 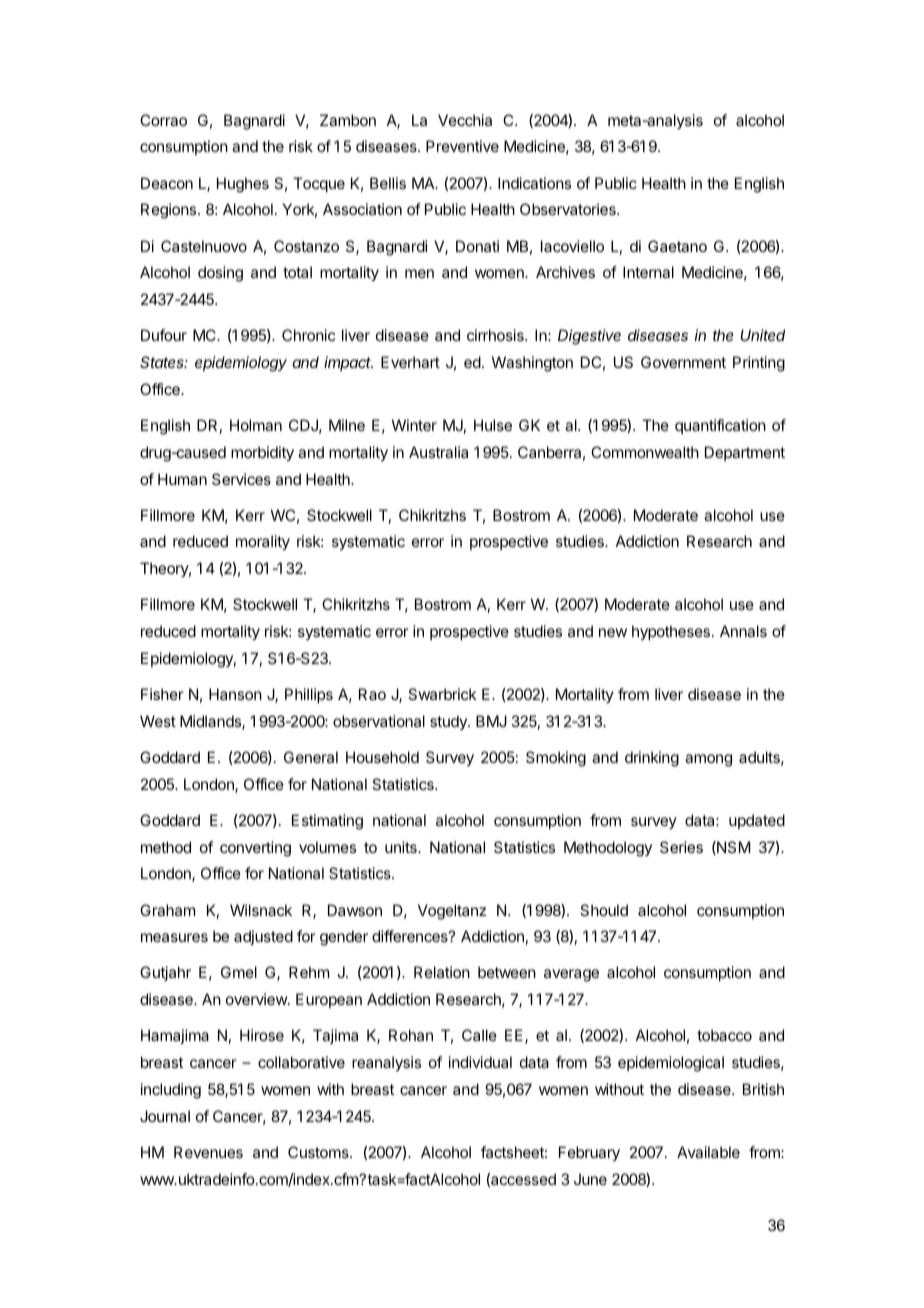 I want to click on converting, so click(x=255, y=849).
